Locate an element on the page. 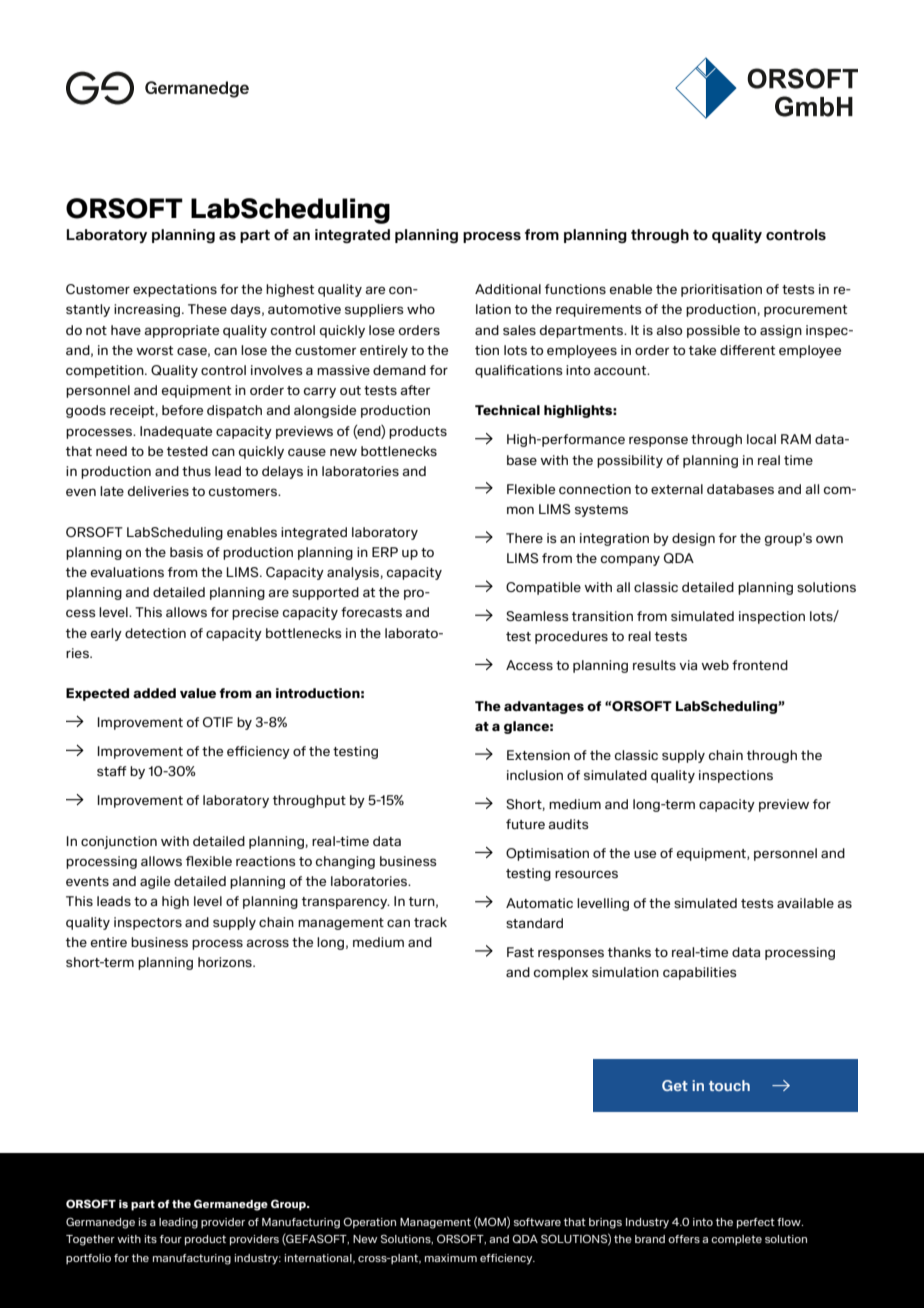 The width and height of the image is (924, 1308). design is located at coordinates (693, 539).
